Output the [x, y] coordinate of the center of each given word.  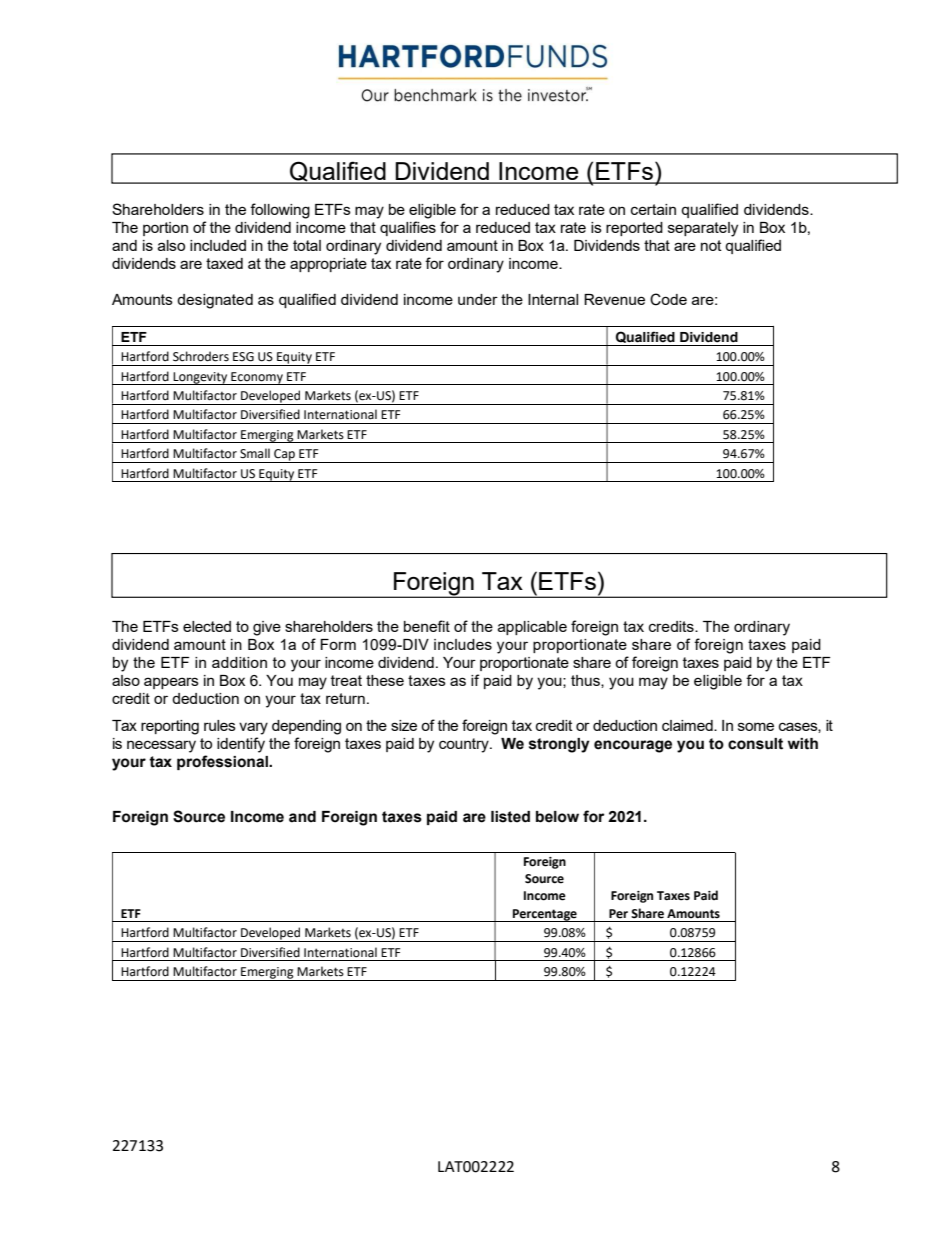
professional [223, 762]
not [711, 245]
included [218, 245]
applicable [532, 628]
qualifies [408, 228]
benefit [427, 626]
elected [207, 626]
